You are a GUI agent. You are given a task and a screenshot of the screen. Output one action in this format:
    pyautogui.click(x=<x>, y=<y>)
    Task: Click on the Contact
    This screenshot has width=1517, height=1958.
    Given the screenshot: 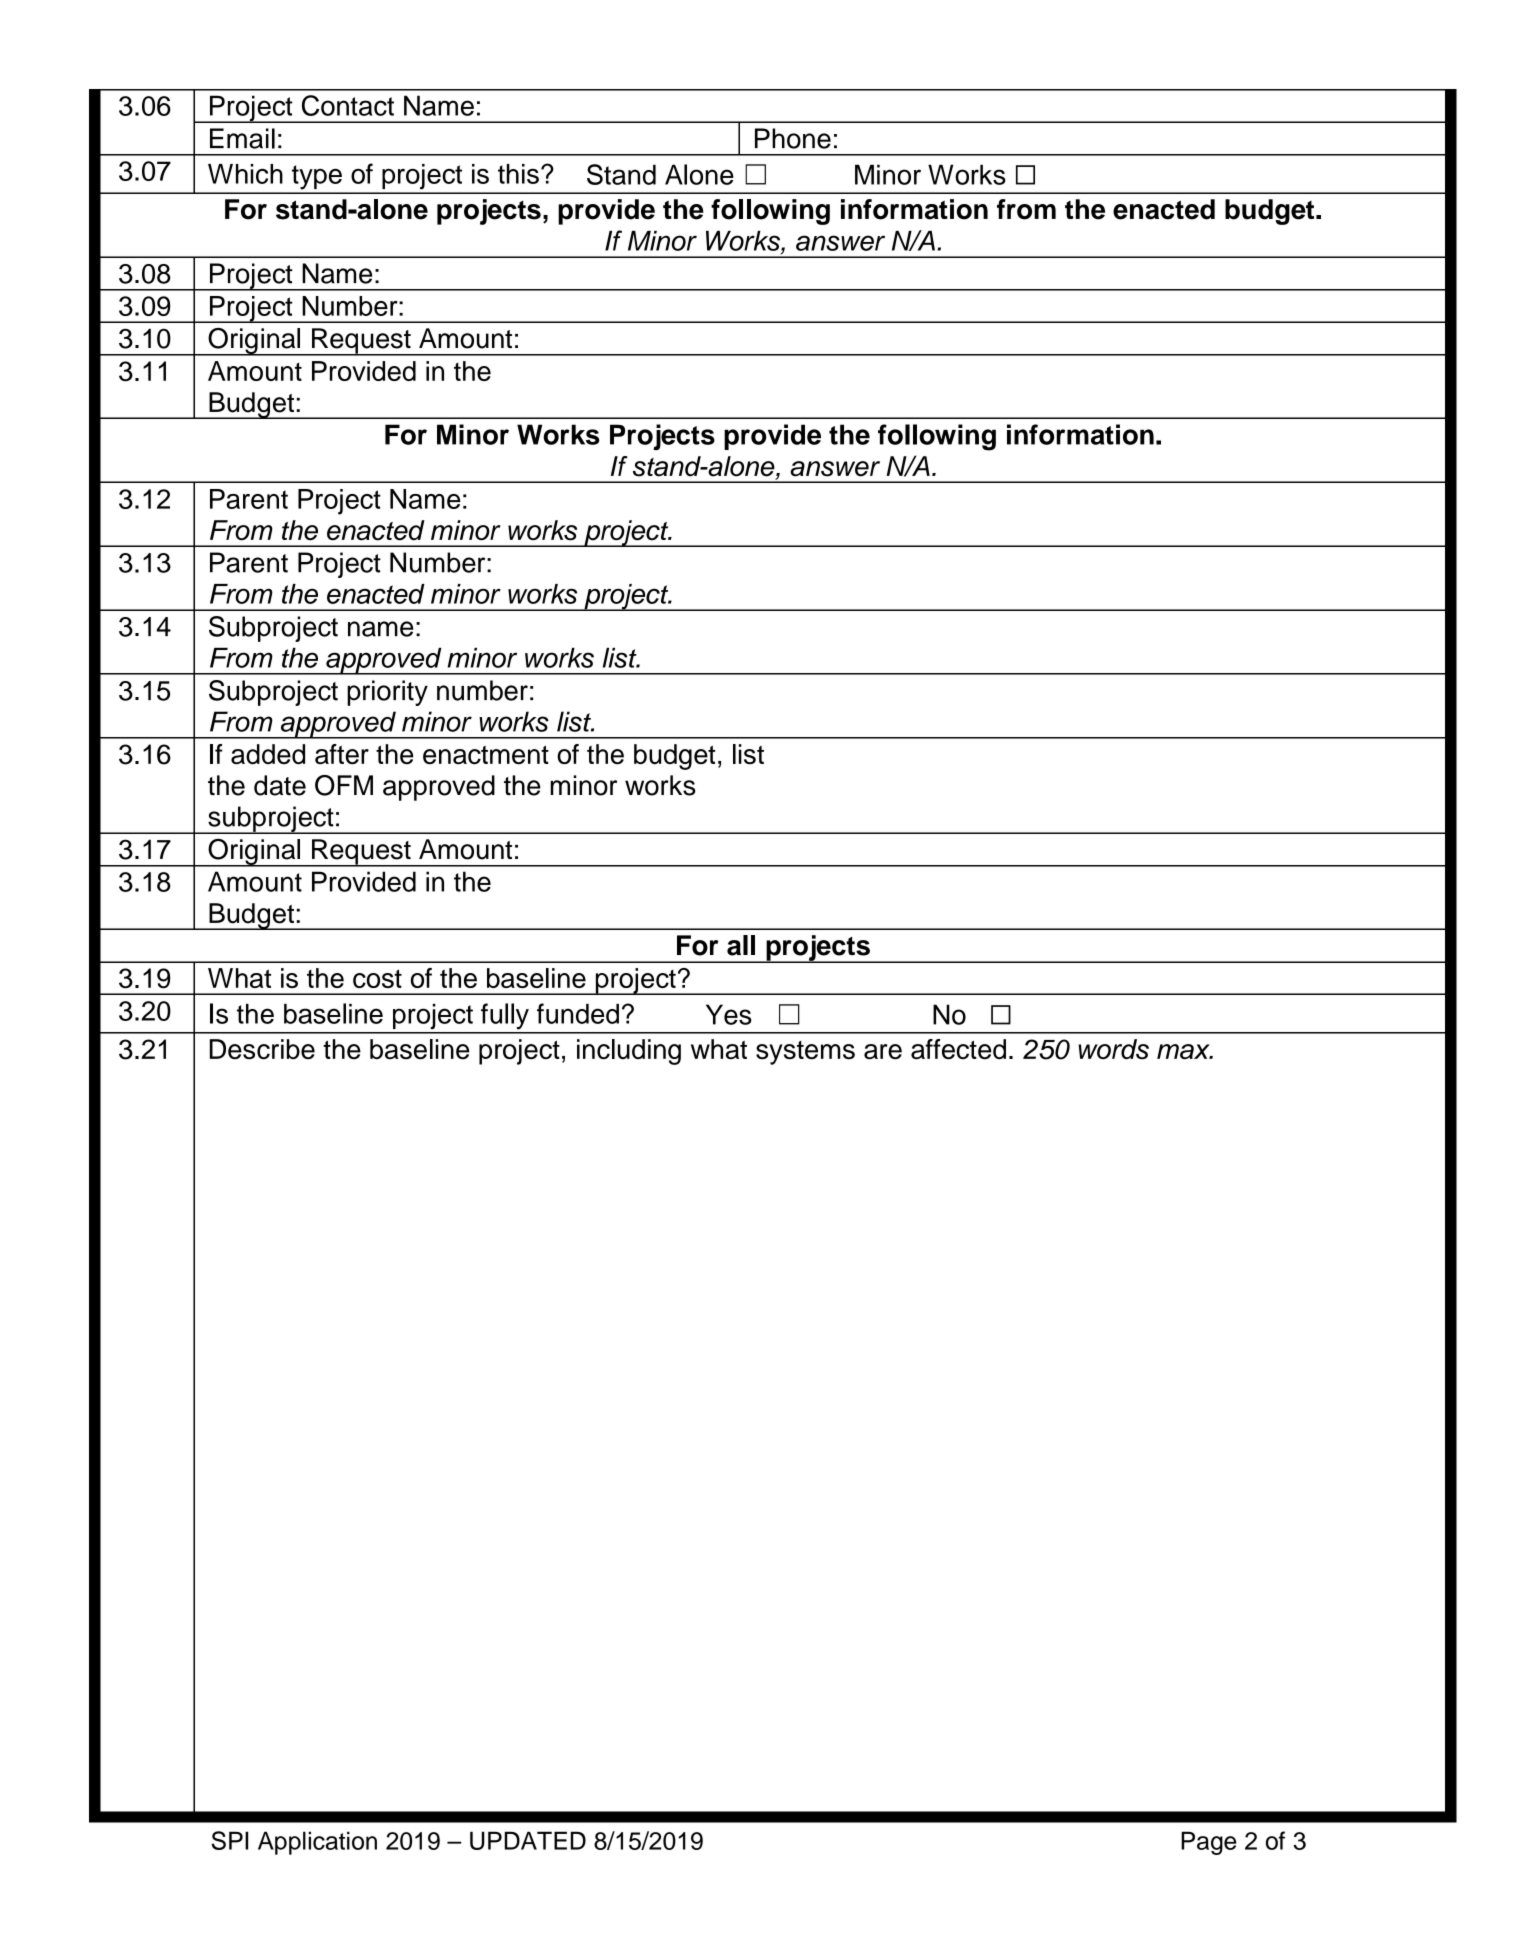 What is the action you would take?
    pyautogui.click(x=348, y=105)
